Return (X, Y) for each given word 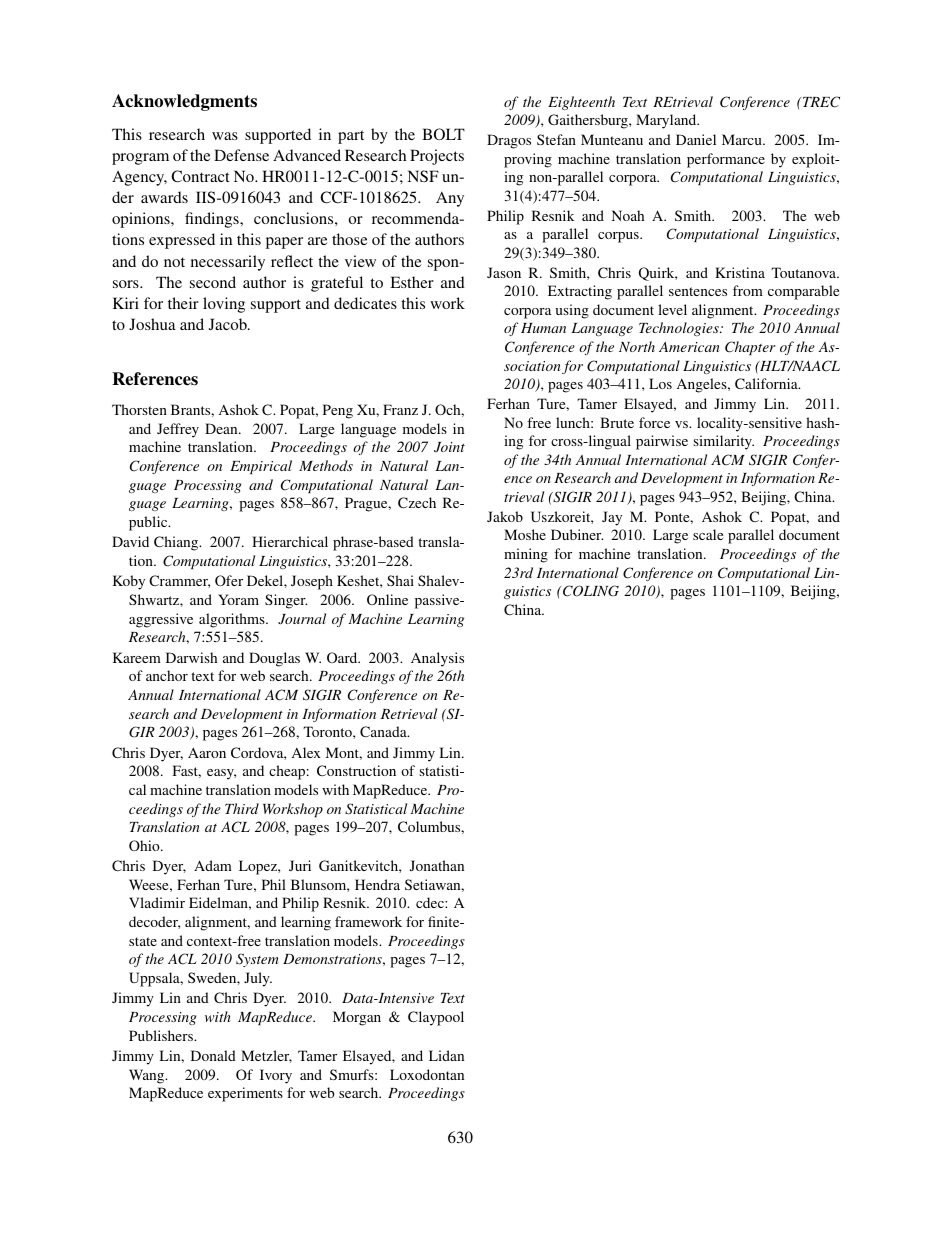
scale (708, 534)
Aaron (207, 752)
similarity (723, 442)
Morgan (357, 1018)
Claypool (436, 1018)
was (225, 136)
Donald (213, 1055)
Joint (449, 447)
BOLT (443, 134)
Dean (222, 428)
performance (726, 160)
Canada (384, 731)
